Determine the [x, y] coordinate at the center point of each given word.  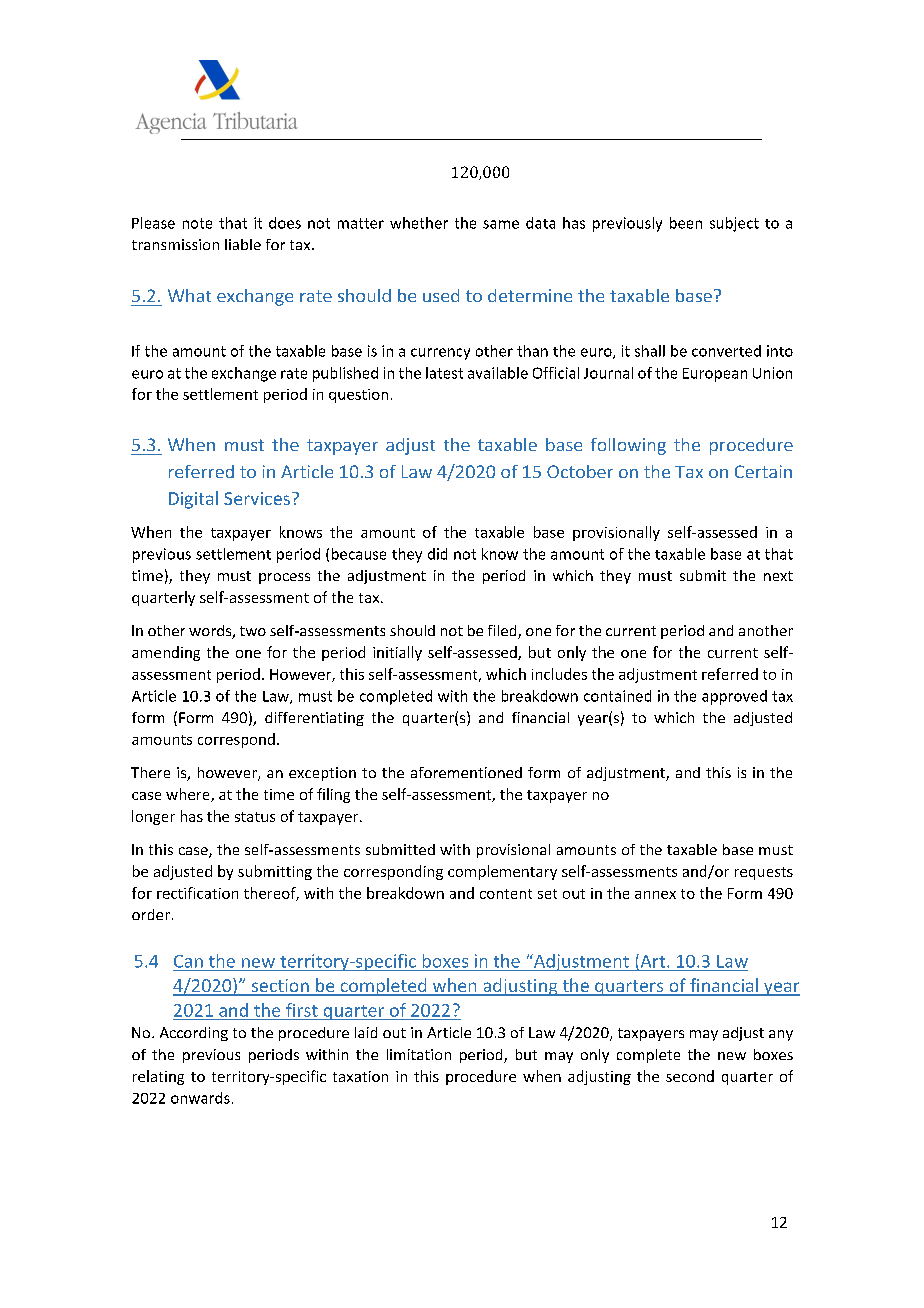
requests [764, 873]
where [189, 795]
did [437, 554]
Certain [763, 471]
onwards [200, 1098]
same [501, 224]
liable [243, 244]
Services [257, 498]
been [686, 223]
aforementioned [466, 772]
